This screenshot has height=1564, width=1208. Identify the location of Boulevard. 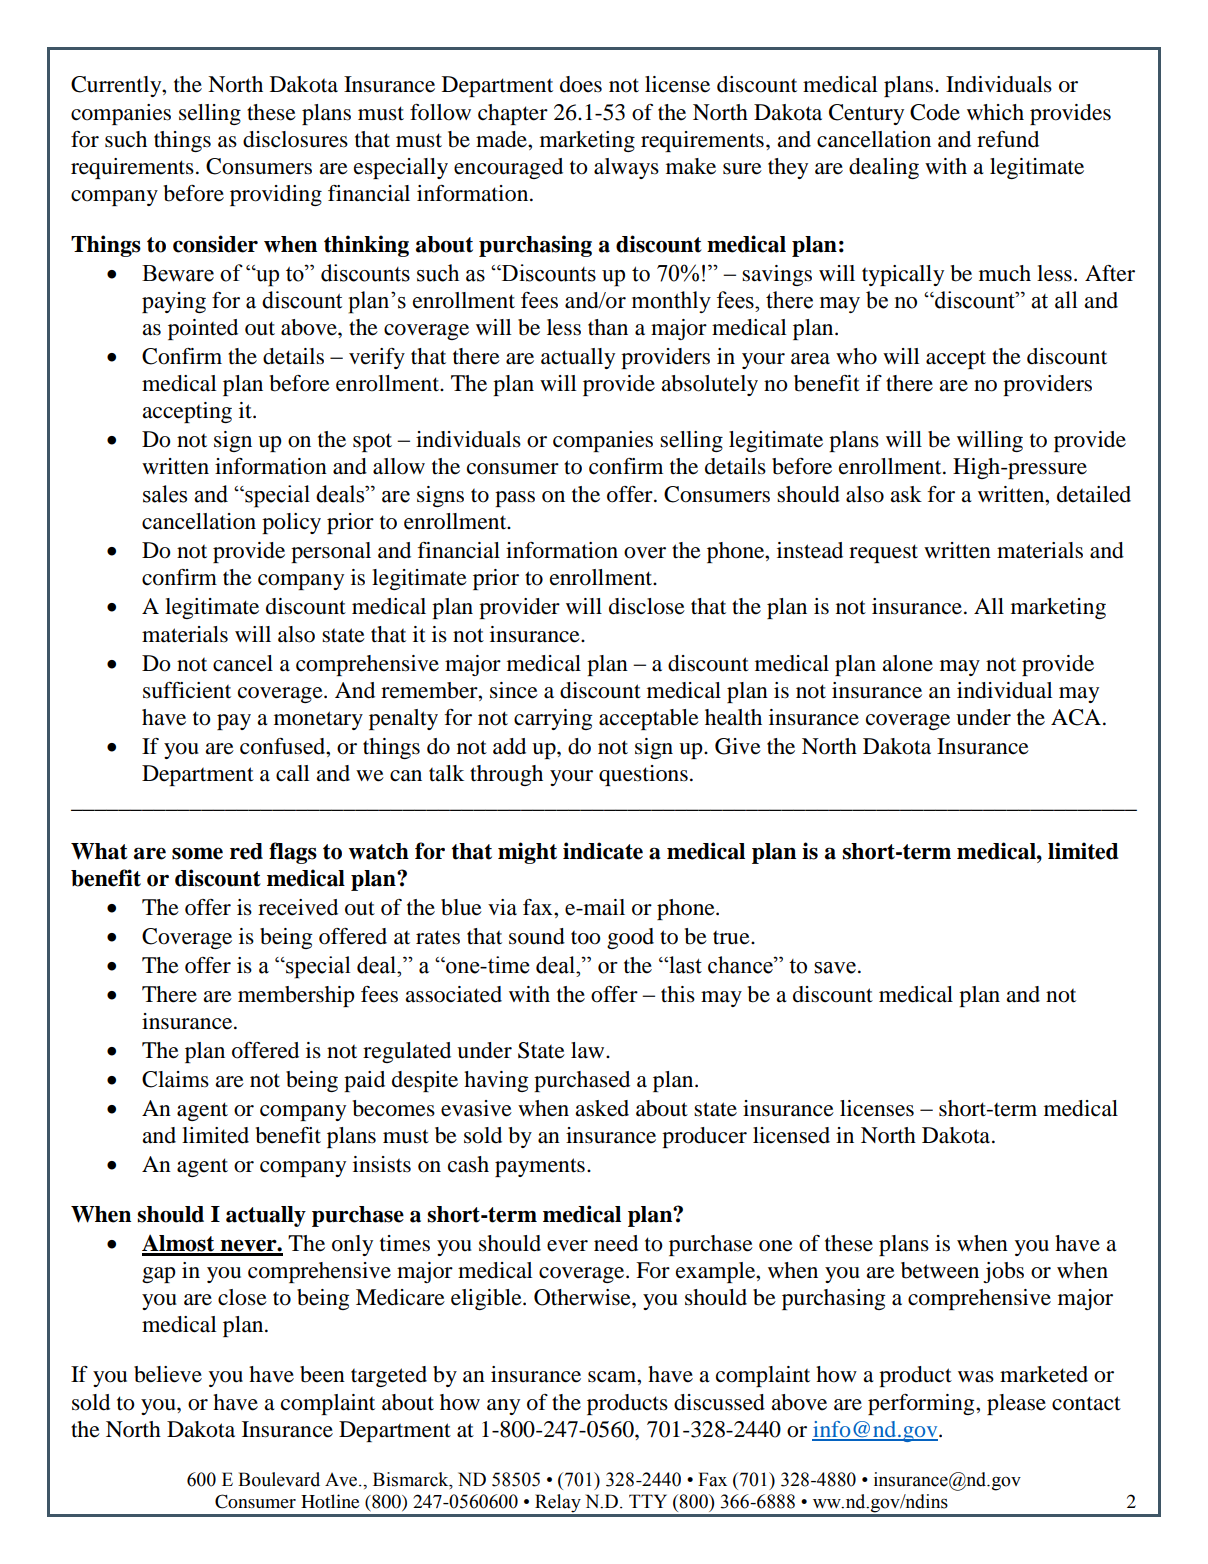
(279, 1479).
